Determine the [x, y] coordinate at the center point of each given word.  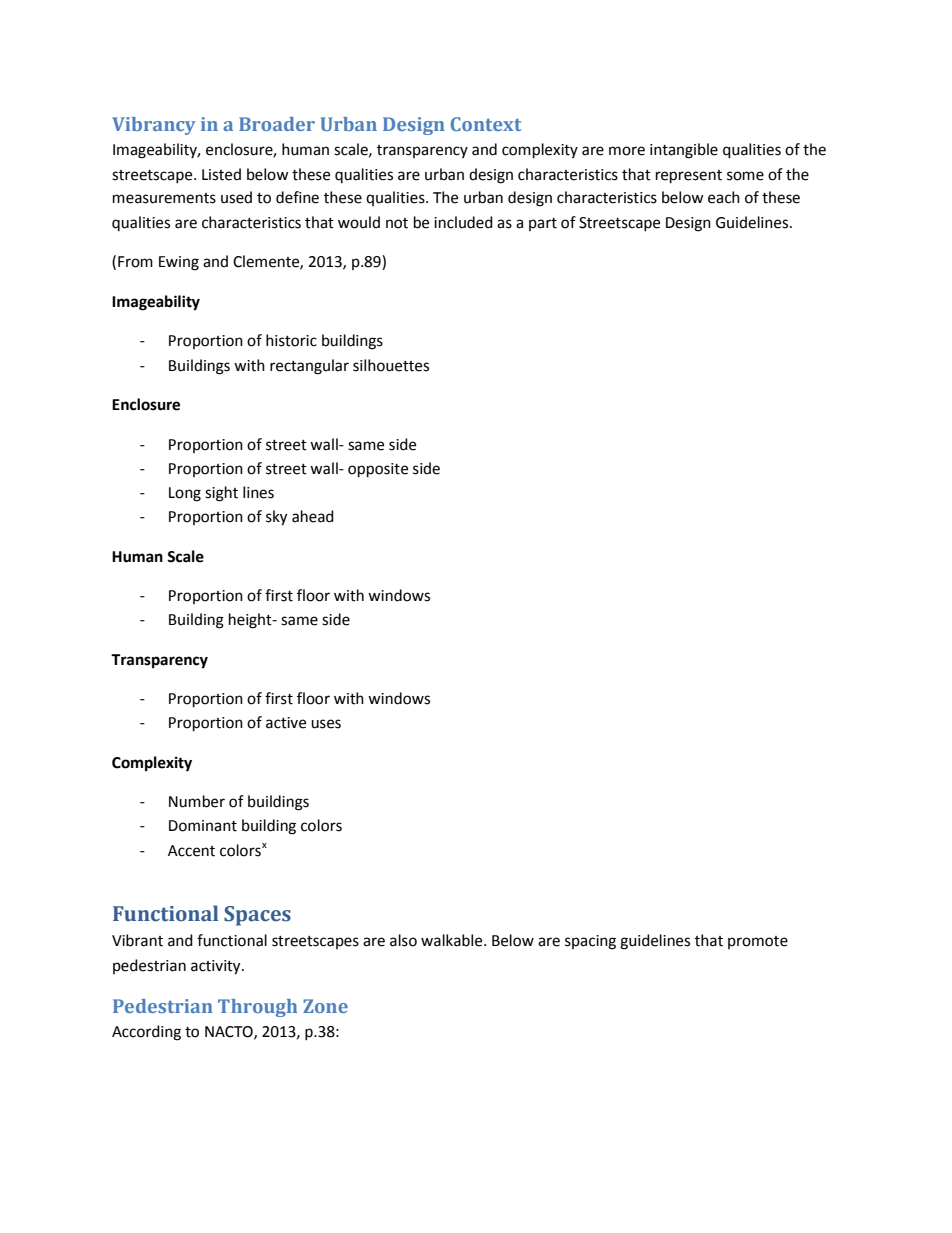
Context [486, 124]
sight [221, 494]
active [286, 723]
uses [326, 724]
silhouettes [391, 365]
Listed [221, 174]
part [543, 224]
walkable [453, 940]
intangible [684, 151]
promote [758, 942]
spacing [590, 942]
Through [257, 1008]
